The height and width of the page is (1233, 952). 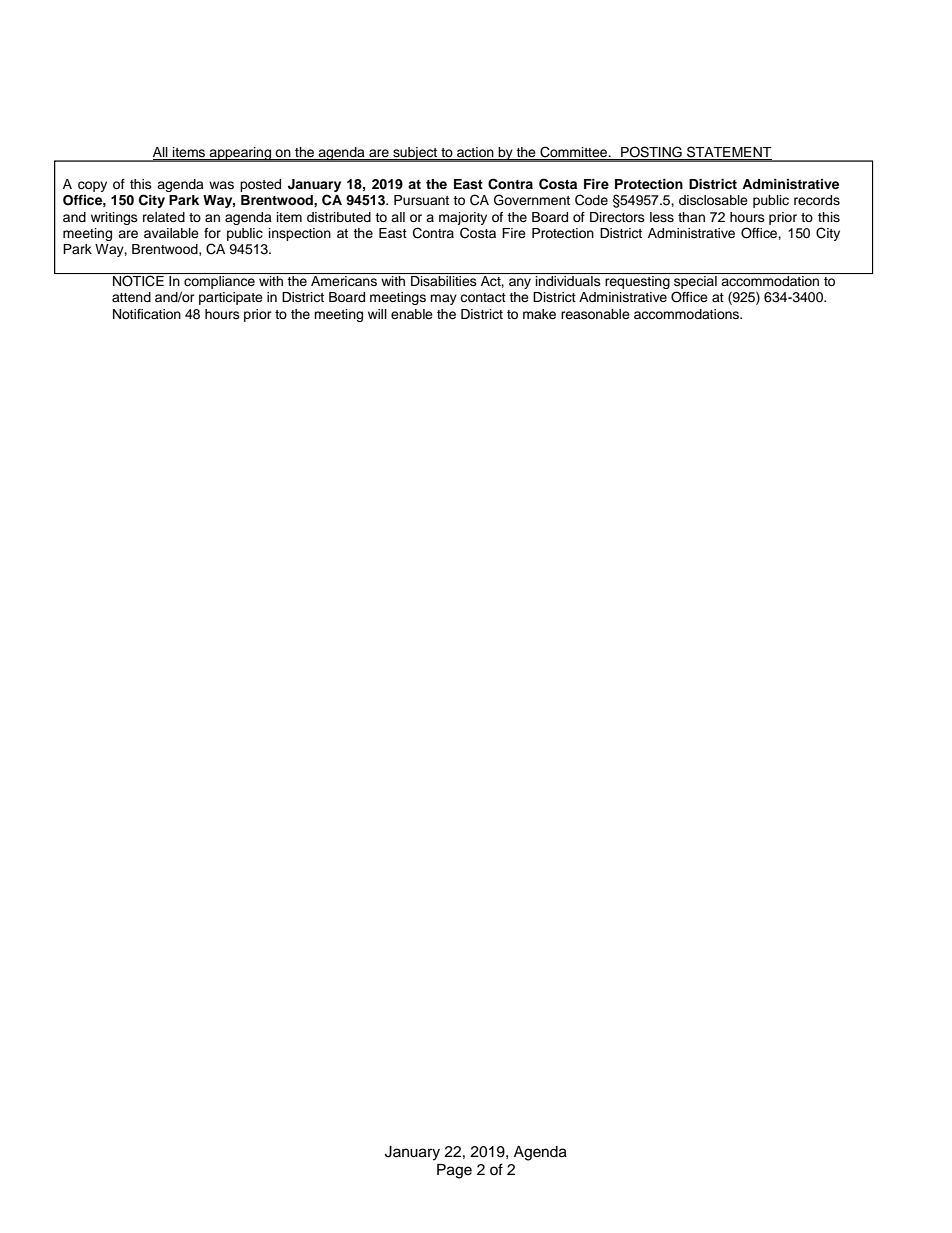 I want to click on than, so click(x=691, y=217).
